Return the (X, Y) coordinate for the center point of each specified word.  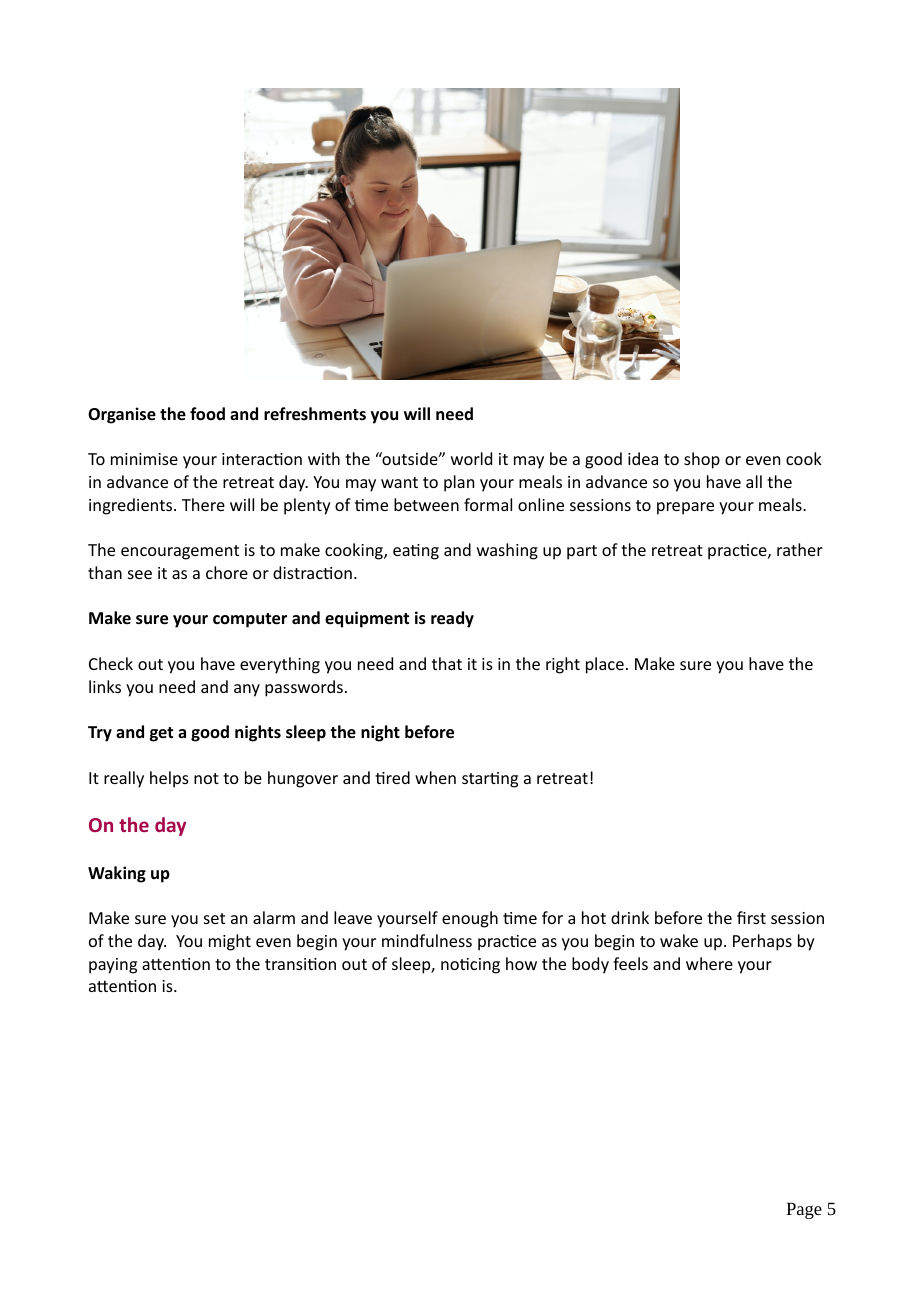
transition (300, 964)
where (709, 963)
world (471, 458)
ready (452, 619)
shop (702, 460)
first (751, 917)
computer (250, 620)
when (435, 777)
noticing (470, 966)
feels (630, 963)
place (605, 665)
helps (169, 779)
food (207, 414)
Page (804, 1210)
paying (113, 966)
